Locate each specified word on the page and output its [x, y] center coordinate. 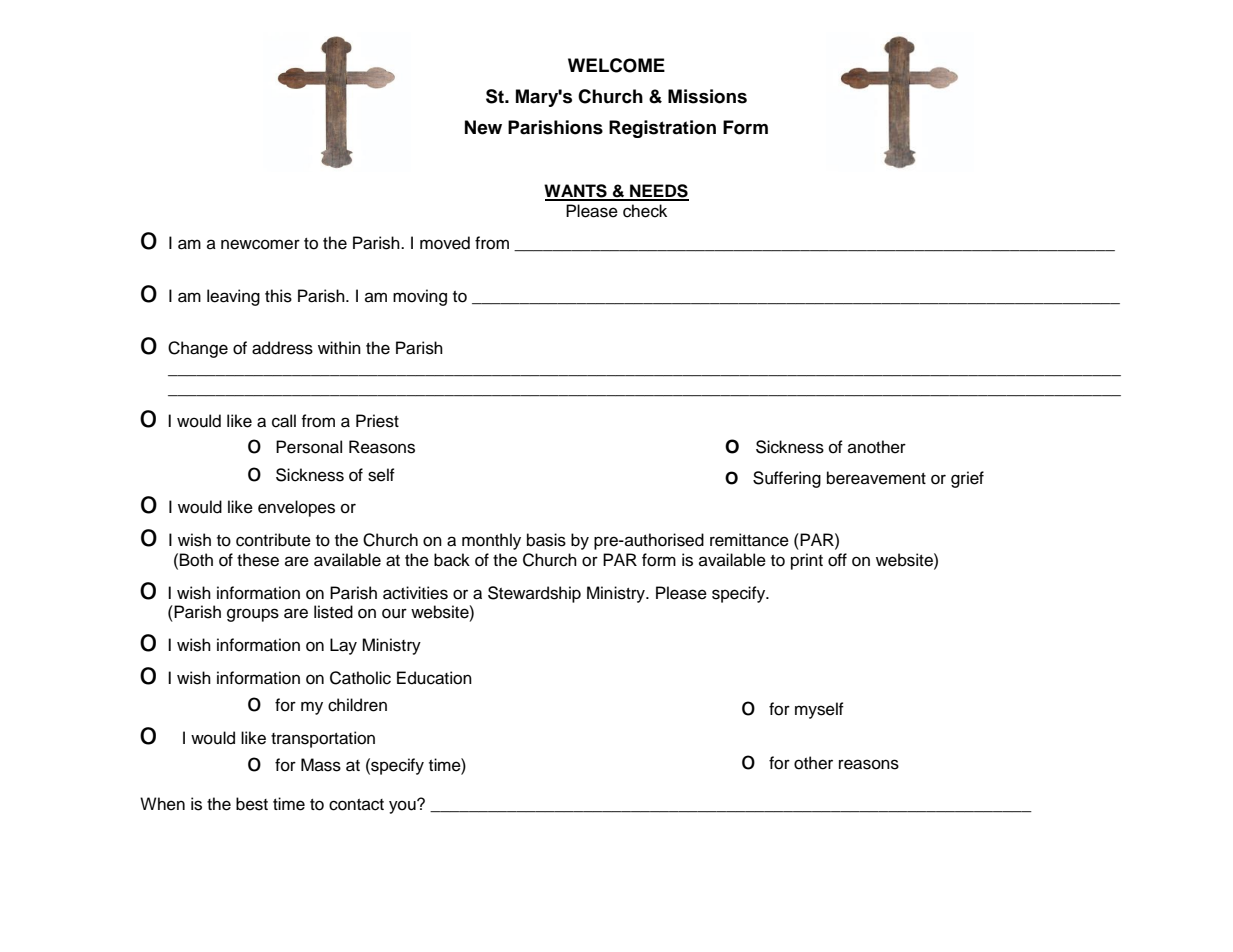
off [837, 560]
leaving [233, 297]
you [403, 806]
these [258, 560]
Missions [707, 96]
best [252, 804]
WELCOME [616, 65]
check [645, 211]
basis [546, 540]
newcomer [260, 244]
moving [420, 297]
